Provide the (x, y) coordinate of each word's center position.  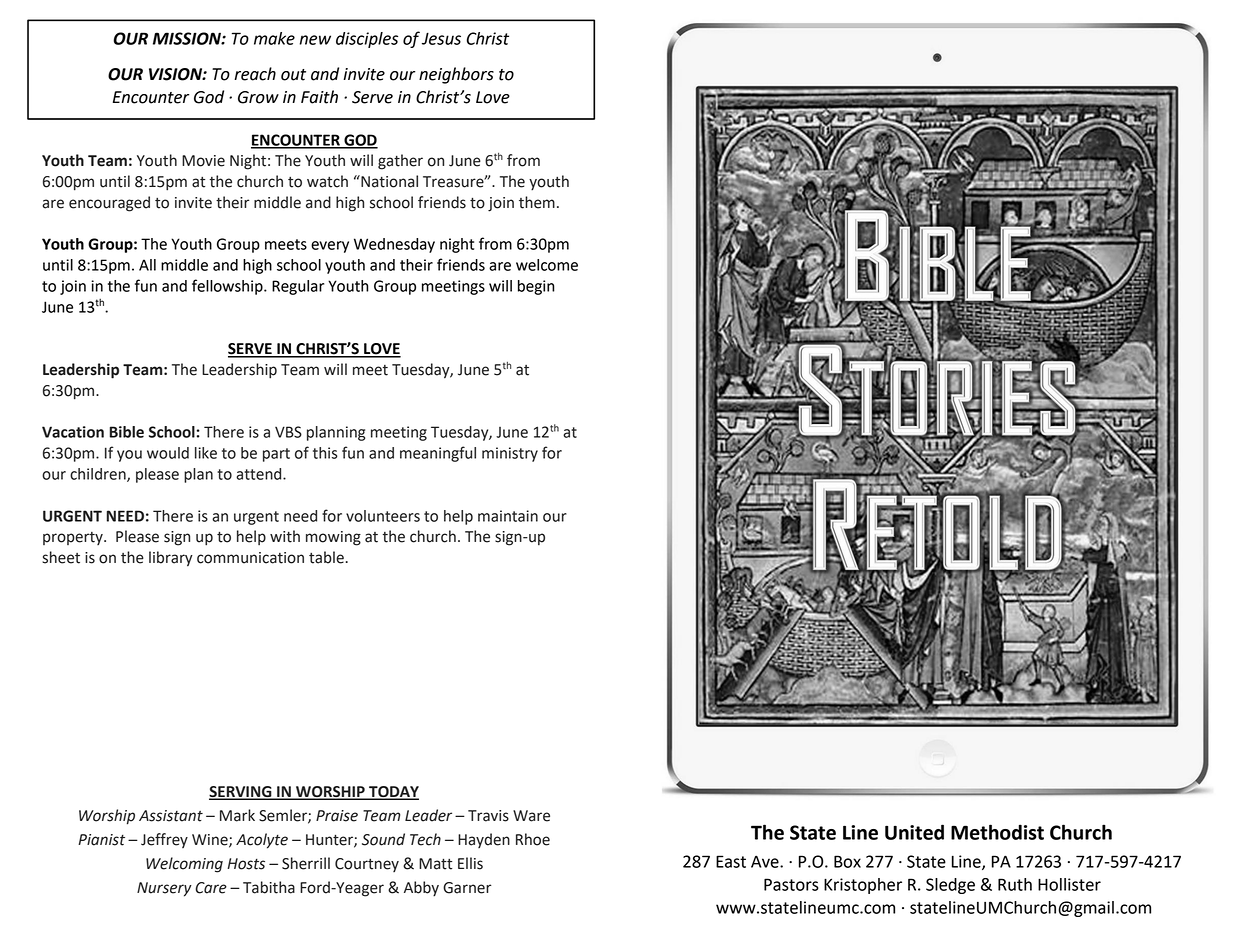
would (168, 453)
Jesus (441, 38)
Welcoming (184, 865)
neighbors (456, 75)
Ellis (470, 863)
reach (255, 74)
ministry (510, 454)
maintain (508, 516)
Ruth (1015, 884)
